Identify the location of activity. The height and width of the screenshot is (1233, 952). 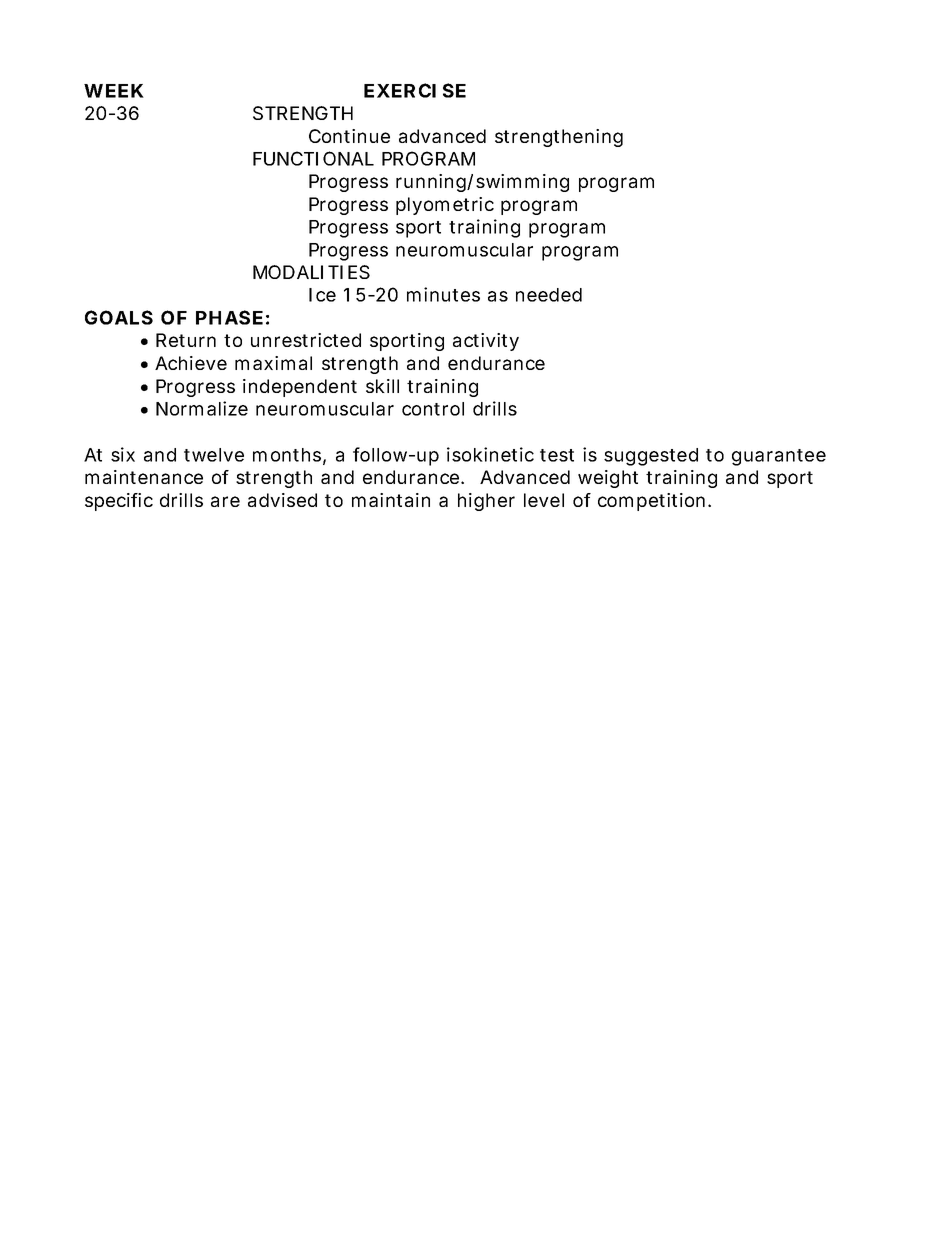
(486, 342).
